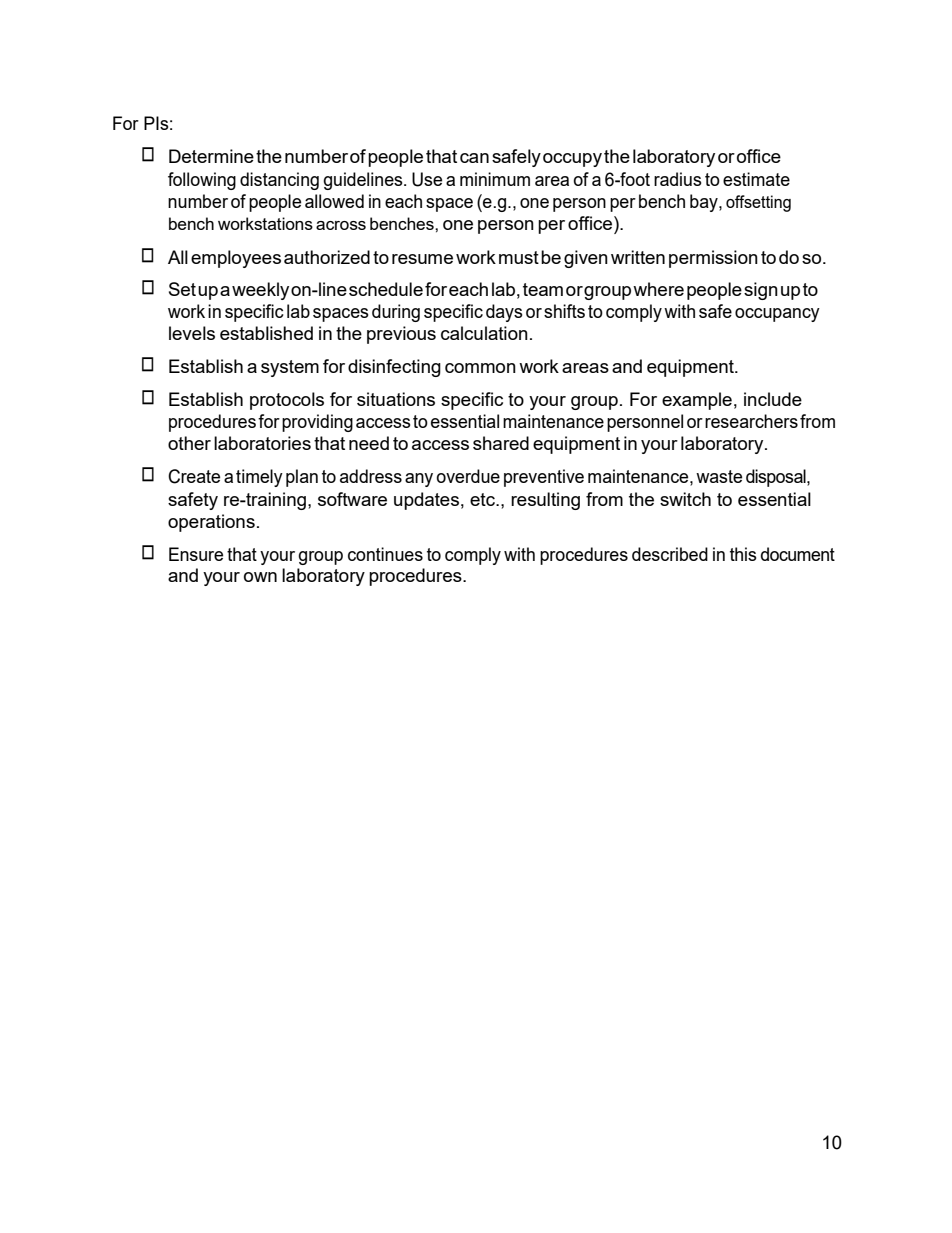  What do you see at coordinates (279, 181) in the page?
I see `distancing` at bounding box center [279, 181].
